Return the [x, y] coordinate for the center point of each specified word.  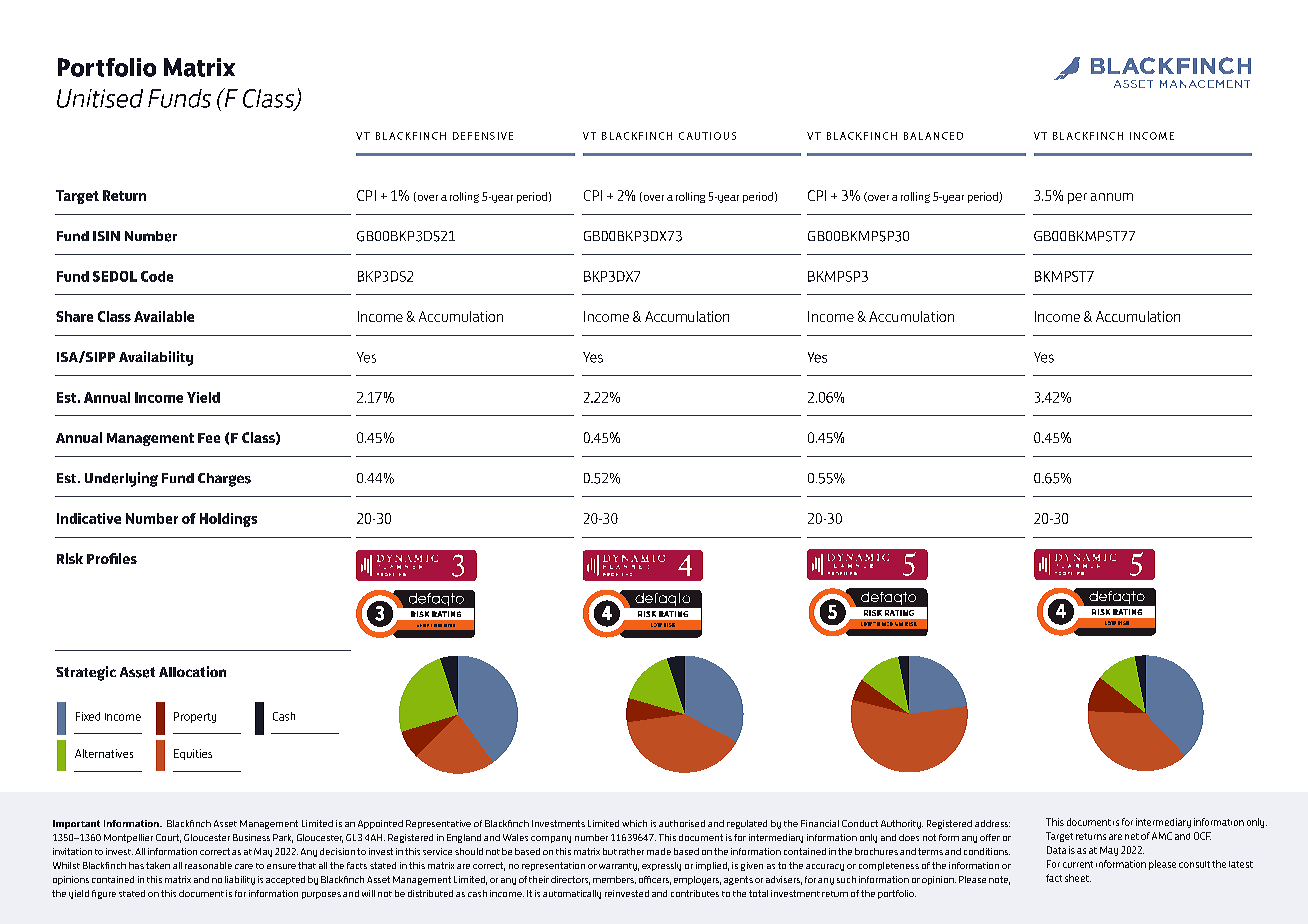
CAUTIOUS [707, 136]
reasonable [208, 865]
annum [1112, 197]
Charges [224, 480]
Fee [209, 438]
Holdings [228, 520]
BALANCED [933, 136]
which [634, 823]
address [992, 823]
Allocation [192, 671]
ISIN [106, 236]
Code [157, 276]
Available [164, 316]
